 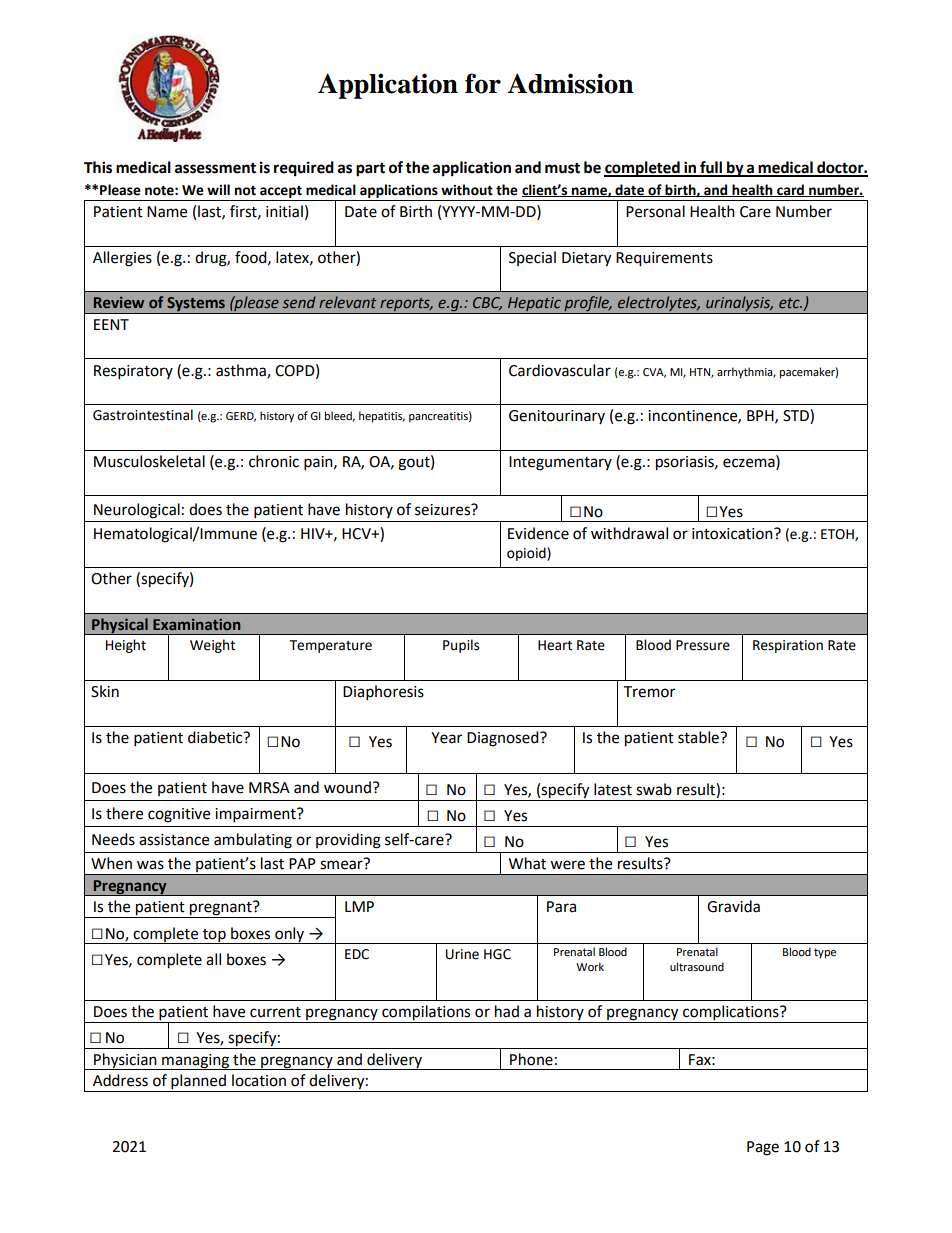 What do you see at coordinates (763, 1148) in the image?
I see `Page` at bounding box center [763, 1148].
